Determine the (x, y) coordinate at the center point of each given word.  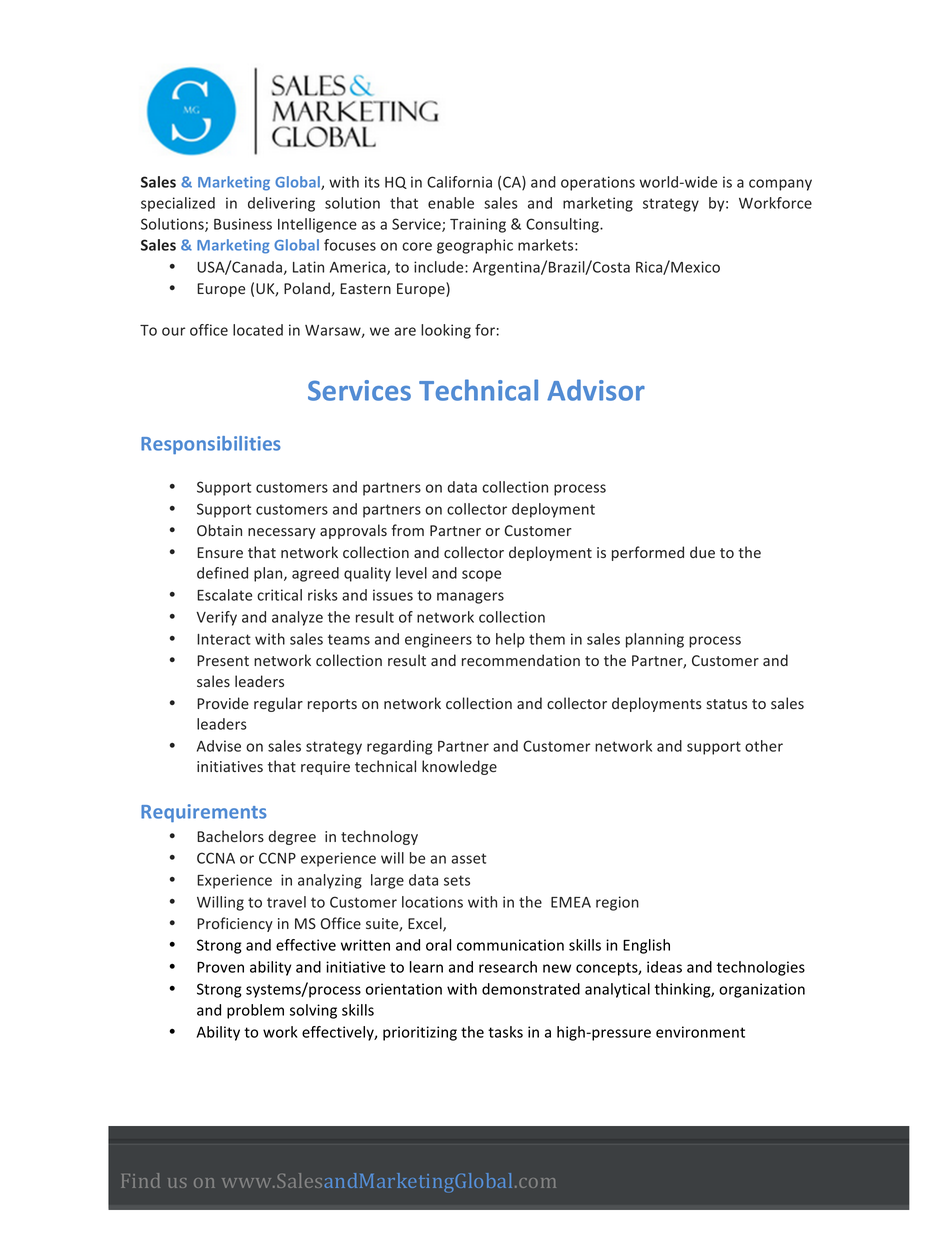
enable (451, 203)
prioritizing (420, 1033)
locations (432, 902)
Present (223, 660)
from (407, 530)
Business (243, 224)
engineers (438, 640)
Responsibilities (211, 445)
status (726, 704)
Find (141, 1180)
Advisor (596, 390)
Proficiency (235, 924)
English (646, 946)
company (780, 185)
